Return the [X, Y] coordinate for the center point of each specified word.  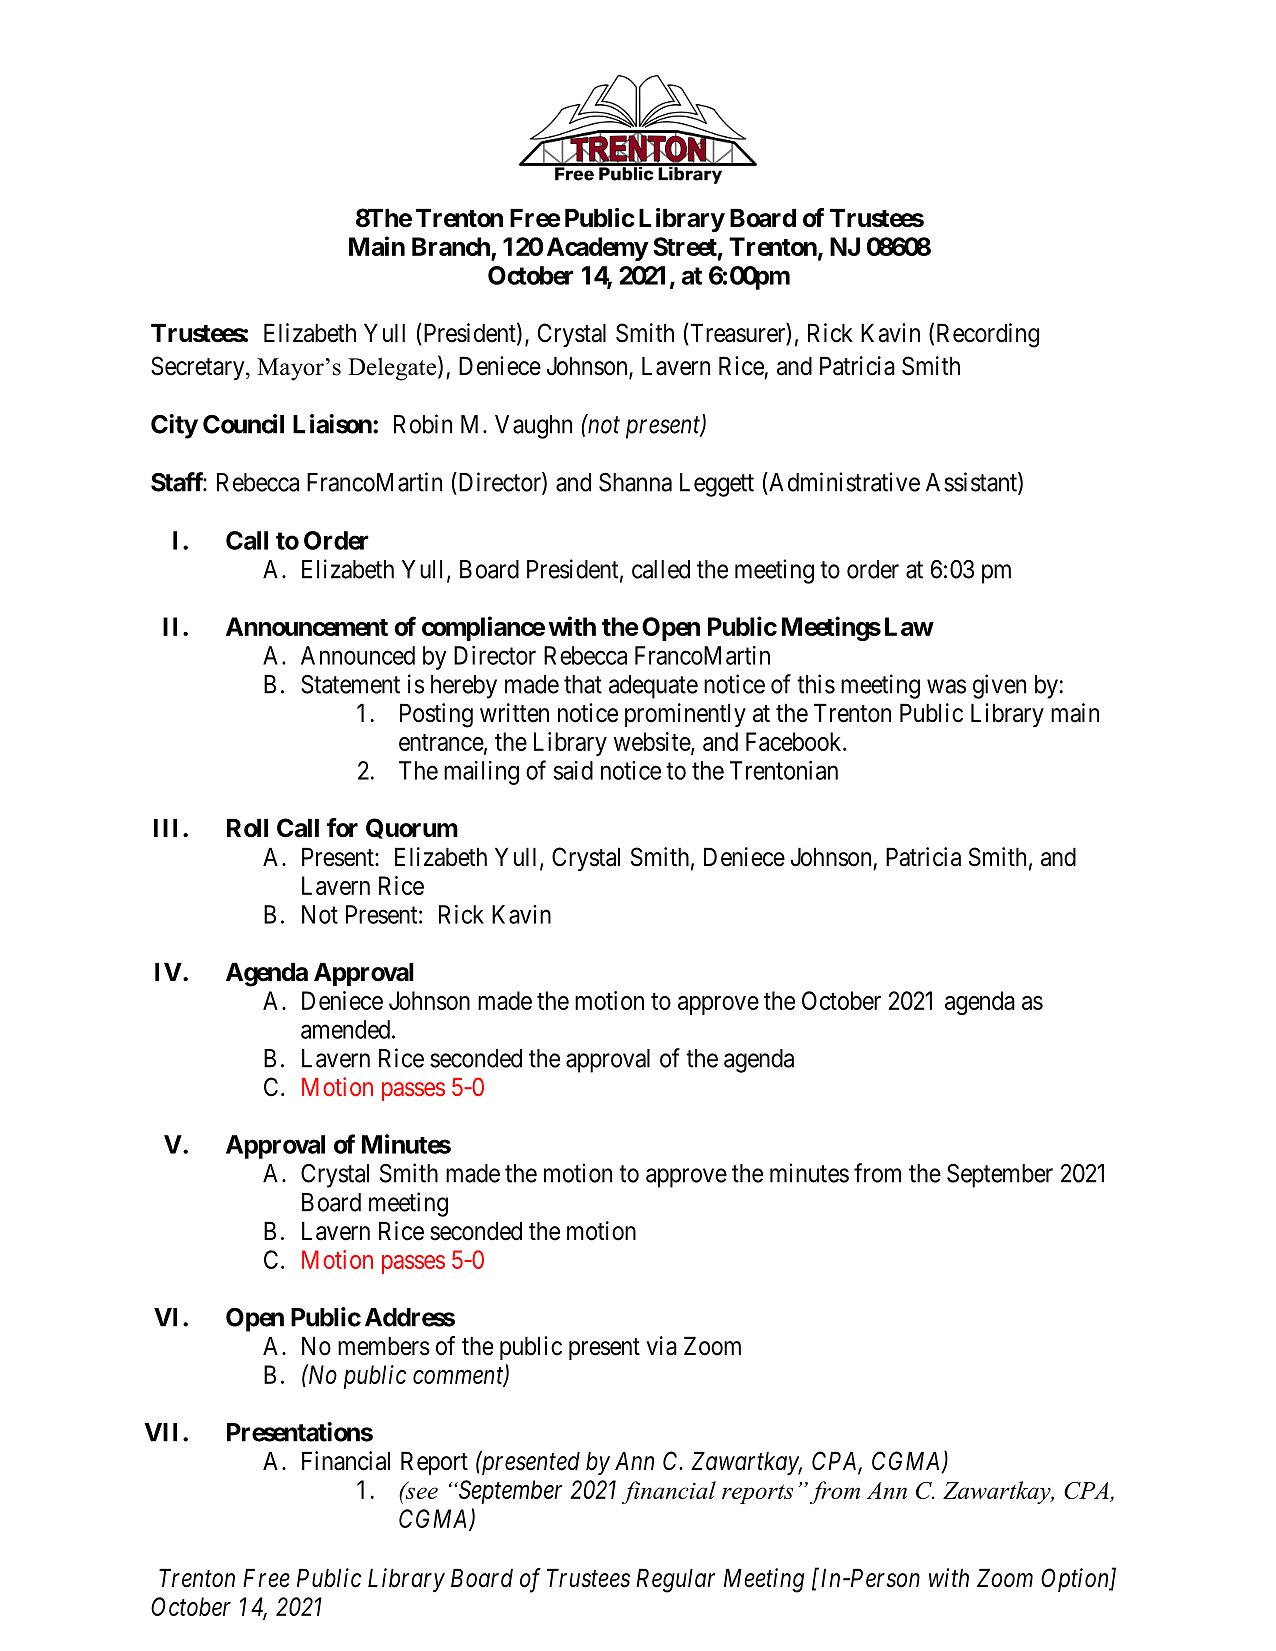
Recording [988, 335]
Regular [675, 1580]
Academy [597, 249]
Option [1076, 1580]
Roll [247, 828]
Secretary [199, 368]
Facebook [795, 741]
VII [160, 1432]
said [573, 770]
